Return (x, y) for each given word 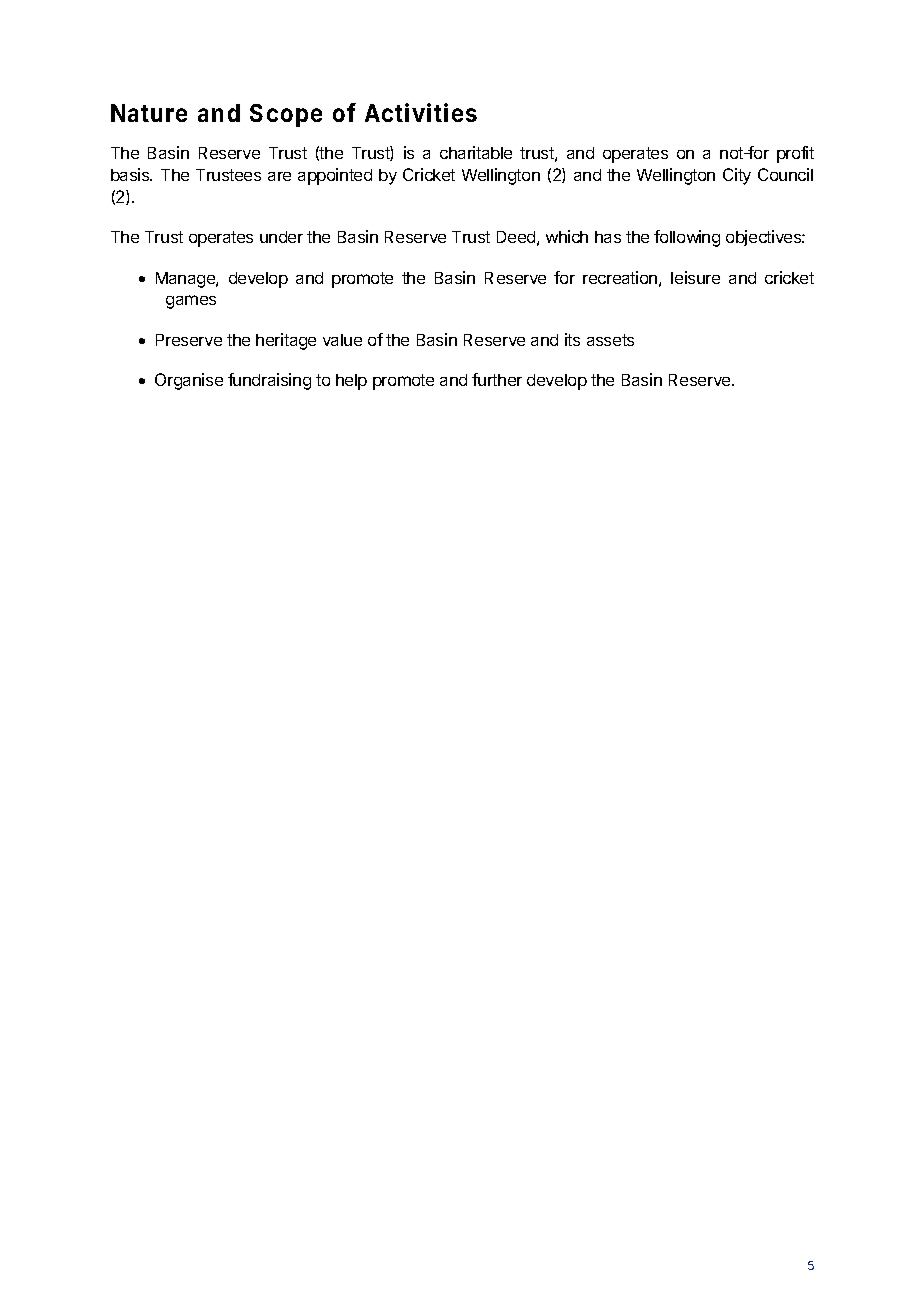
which (567, 236)
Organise (189, 381)
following (687, 238)
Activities (421, 112)
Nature (149, 113)
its (572, 339)
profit (795, 154)
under (281, 237)
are (279, 176)
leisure (695, 277)
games (191, 302)
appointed (335, 176)
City (737, 176)
